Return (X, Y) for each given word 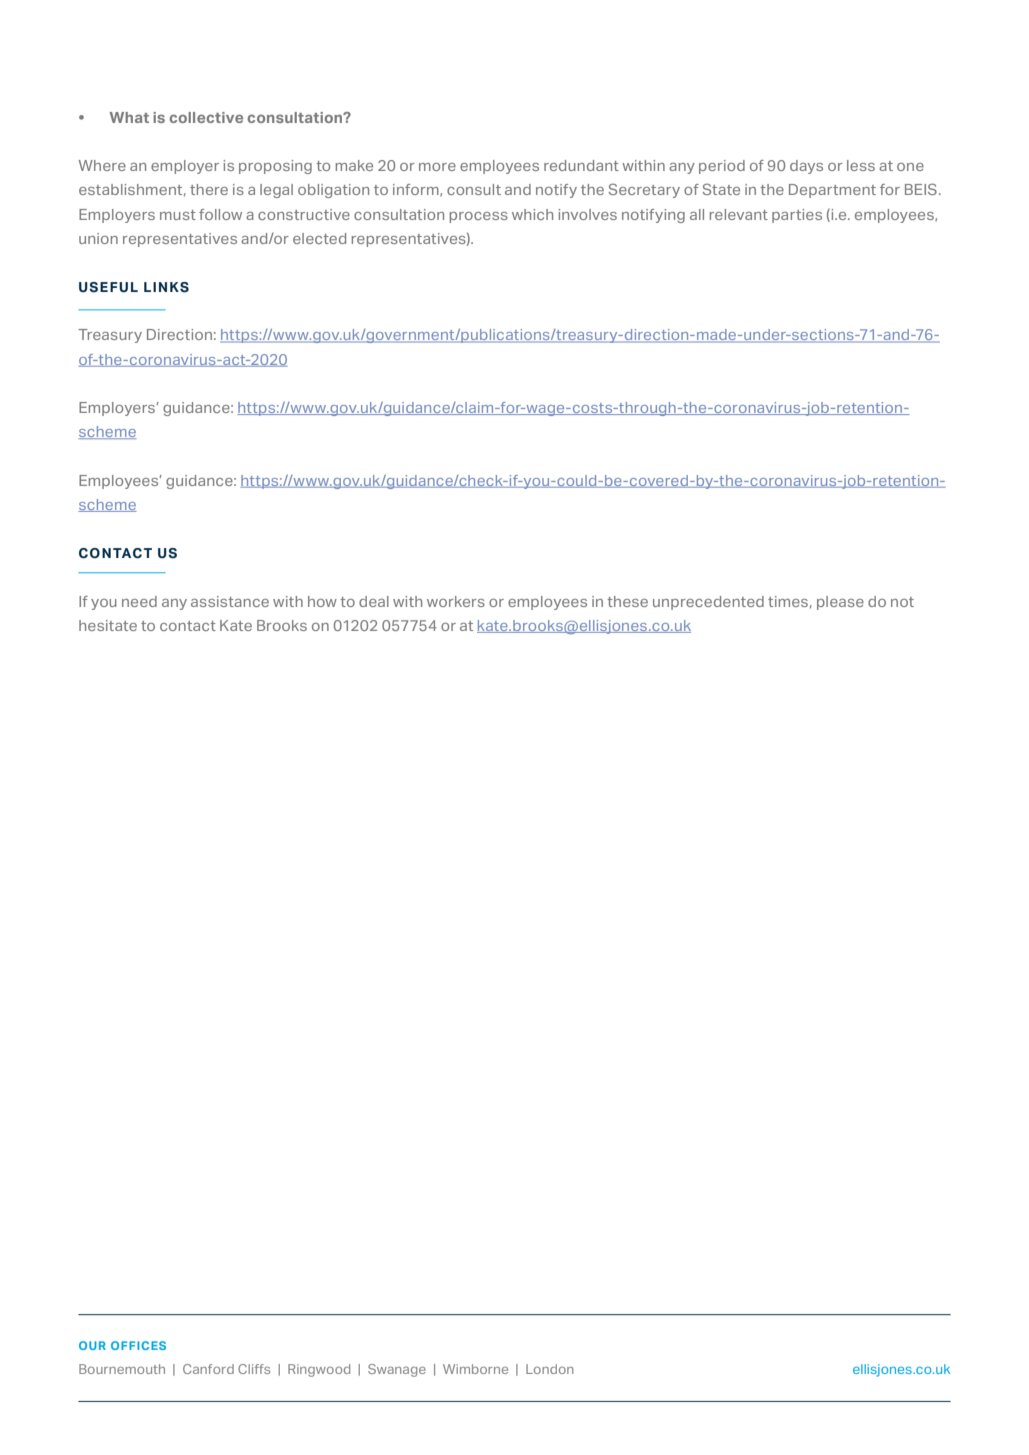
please (840, 603)
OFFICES (138, 1345)
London (549, 1369)
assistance (230, 601)
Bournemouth (122, 1369)
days (806, 167)
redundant (581, 165)
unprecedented (708, 603)
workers (456, 601)
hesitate (108, 625)
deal (374, 601)
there (209, 189)
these (627, 601)
